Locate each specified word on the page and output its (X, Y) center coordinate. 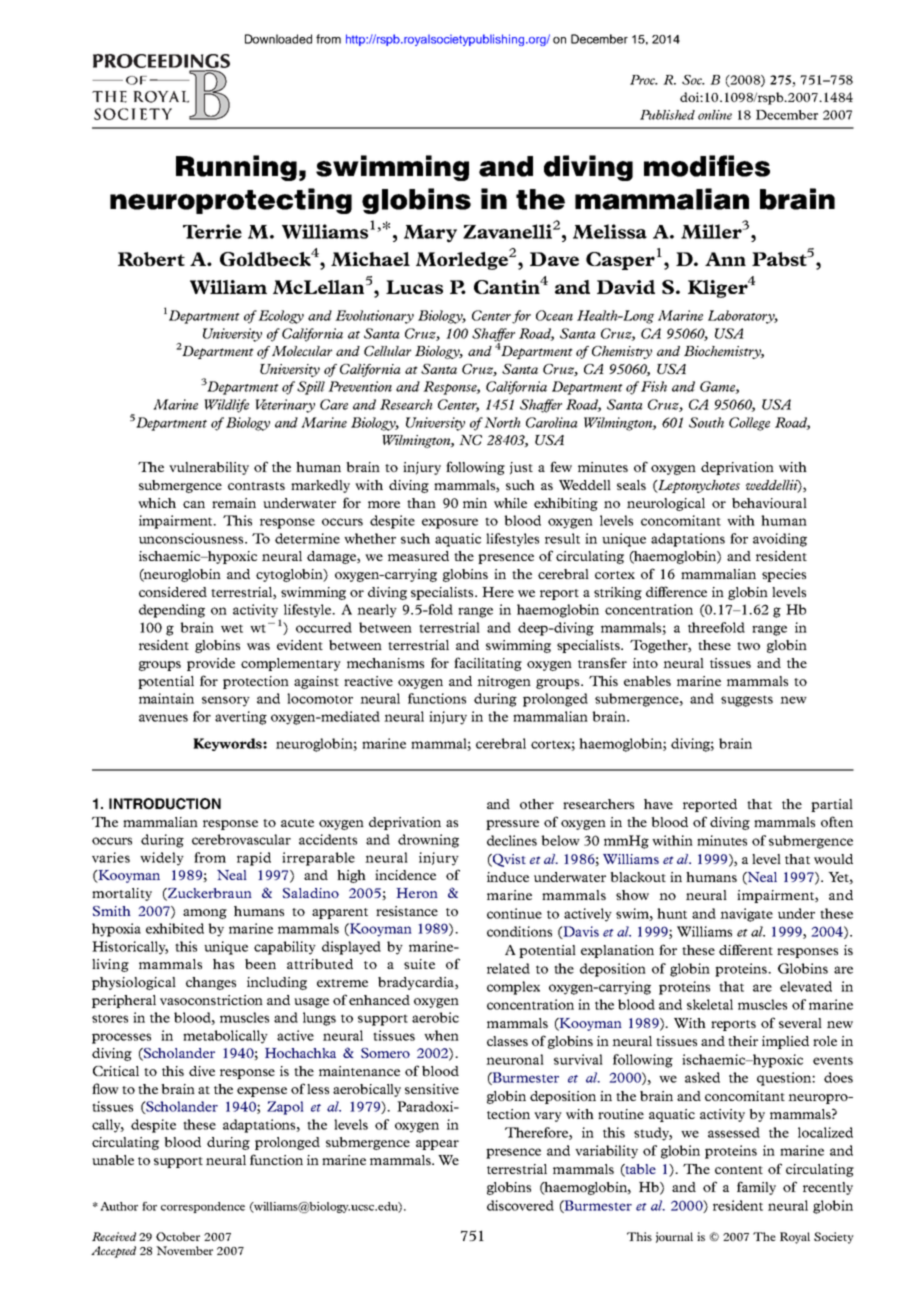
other (537, 804)
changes (211, 983)
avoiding (780, 540)
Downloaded (278, 39)
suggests (747, 701)
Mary (430, 234)
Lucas (414, 287)
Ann (725, 259)
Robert (151, 259)
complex (513, 988)
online (715, 115)
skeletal (710, 1004)
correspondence (203, 1207)
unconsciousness (192, 538)
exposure (450, 523)
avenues (163, 718)
